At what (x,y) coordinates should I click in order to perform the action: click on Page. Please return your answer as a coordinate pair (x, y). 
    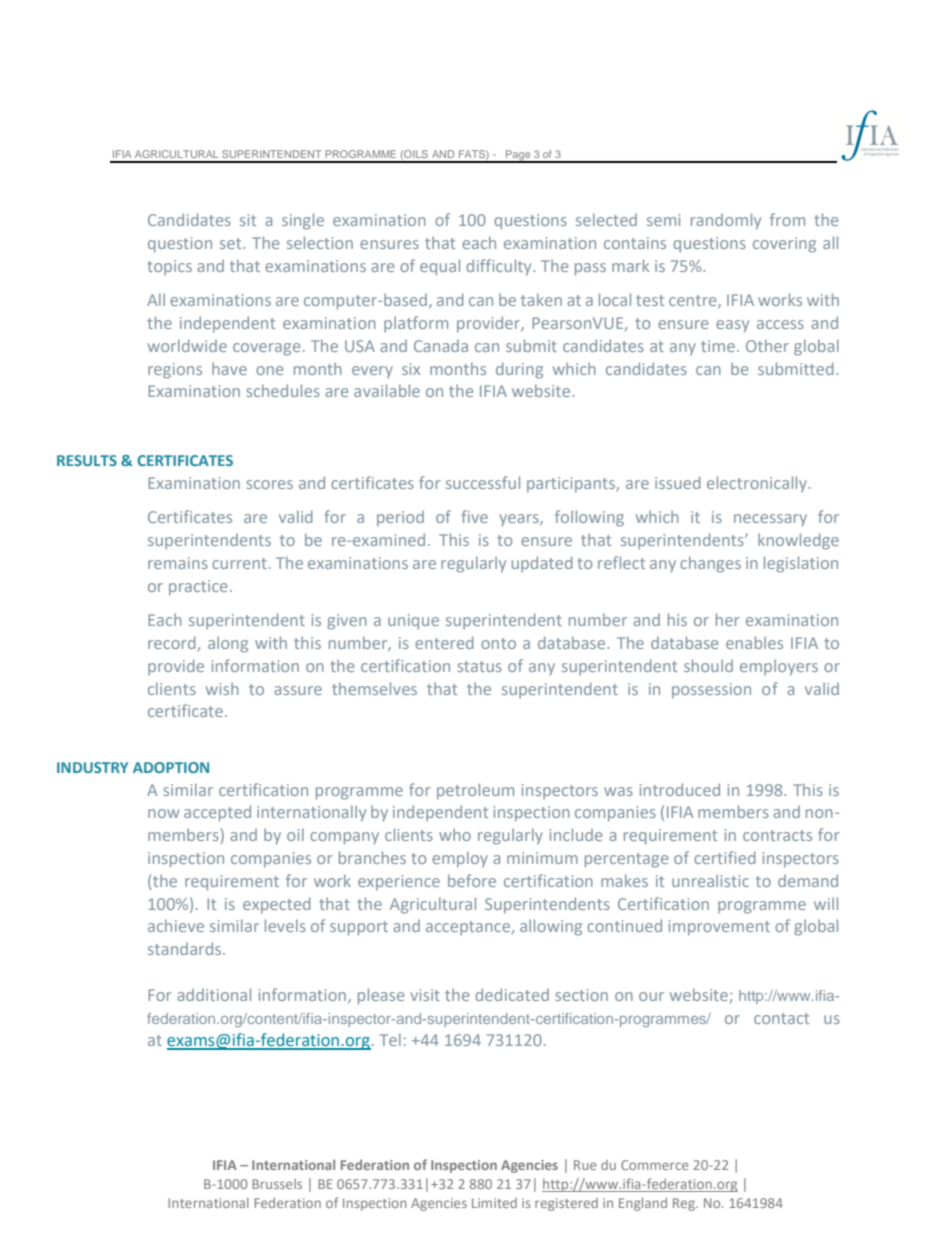
    Looking at the image, I should click on (518, 156).
